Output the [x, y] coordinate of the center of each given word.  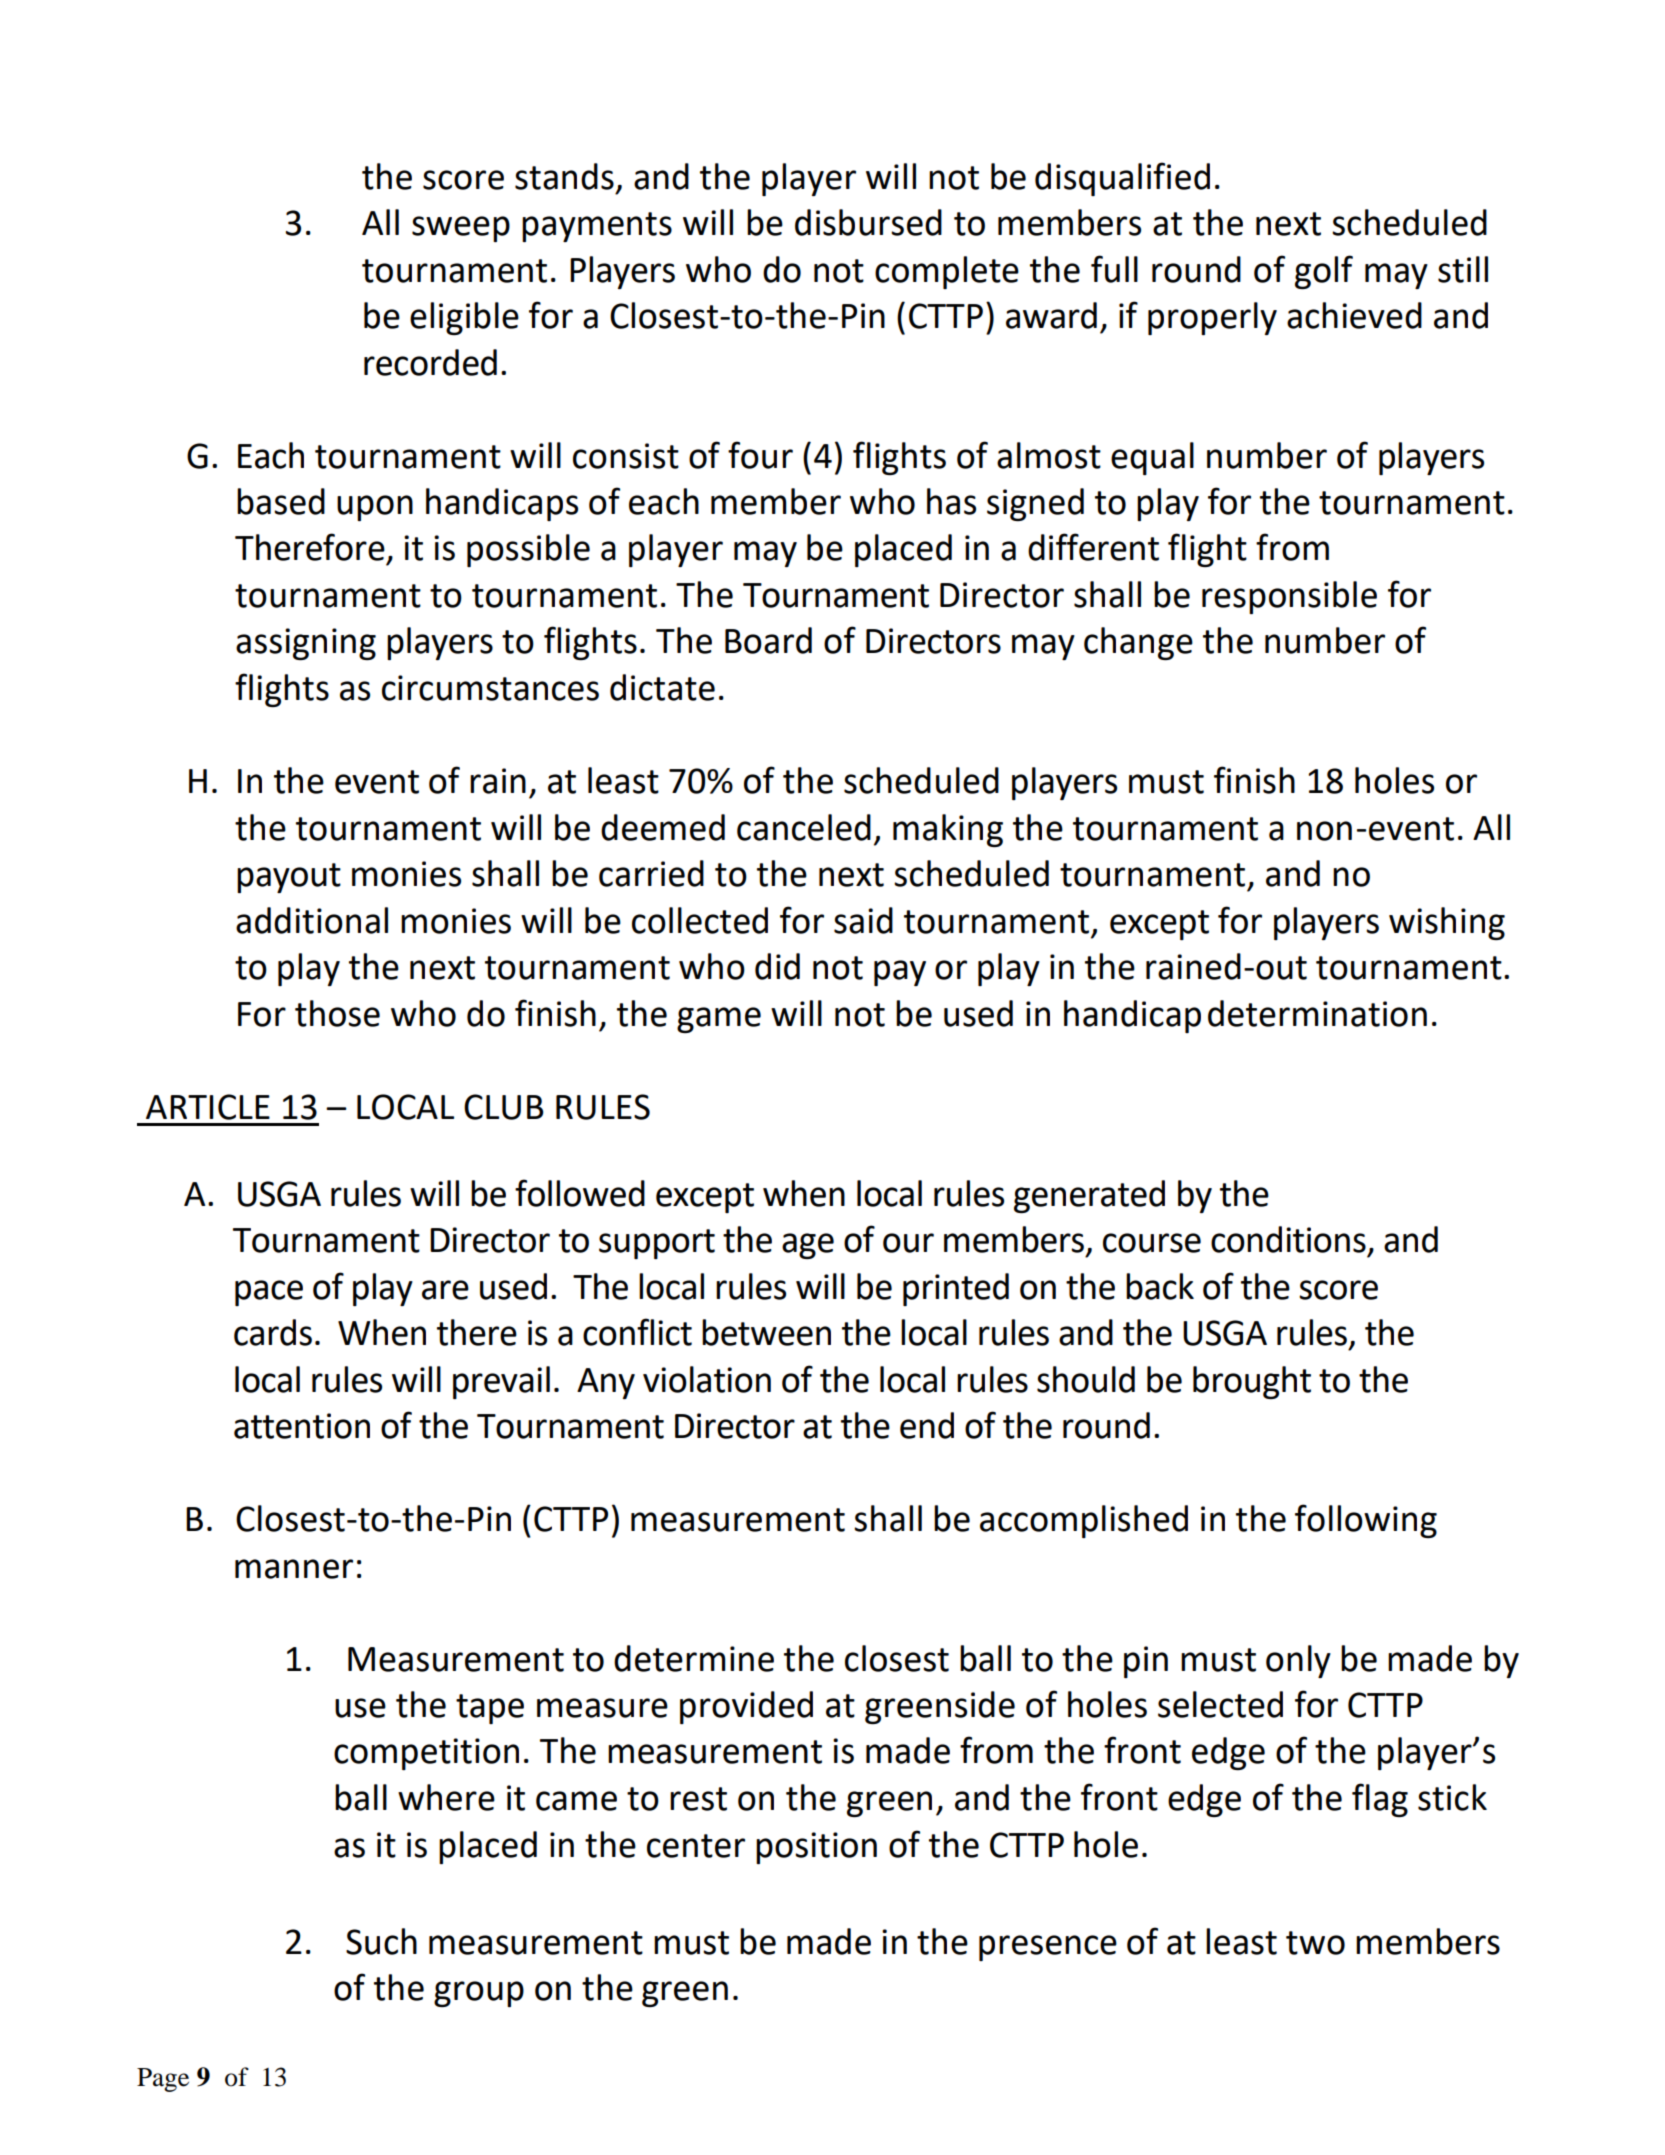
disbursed [868, 222]
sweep [461, 229]
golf [1324, 272]
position [816, 1848]
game [719, 1020]
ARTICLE [208, 1107]
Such [381, 1941]
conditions [1288, 1239]
